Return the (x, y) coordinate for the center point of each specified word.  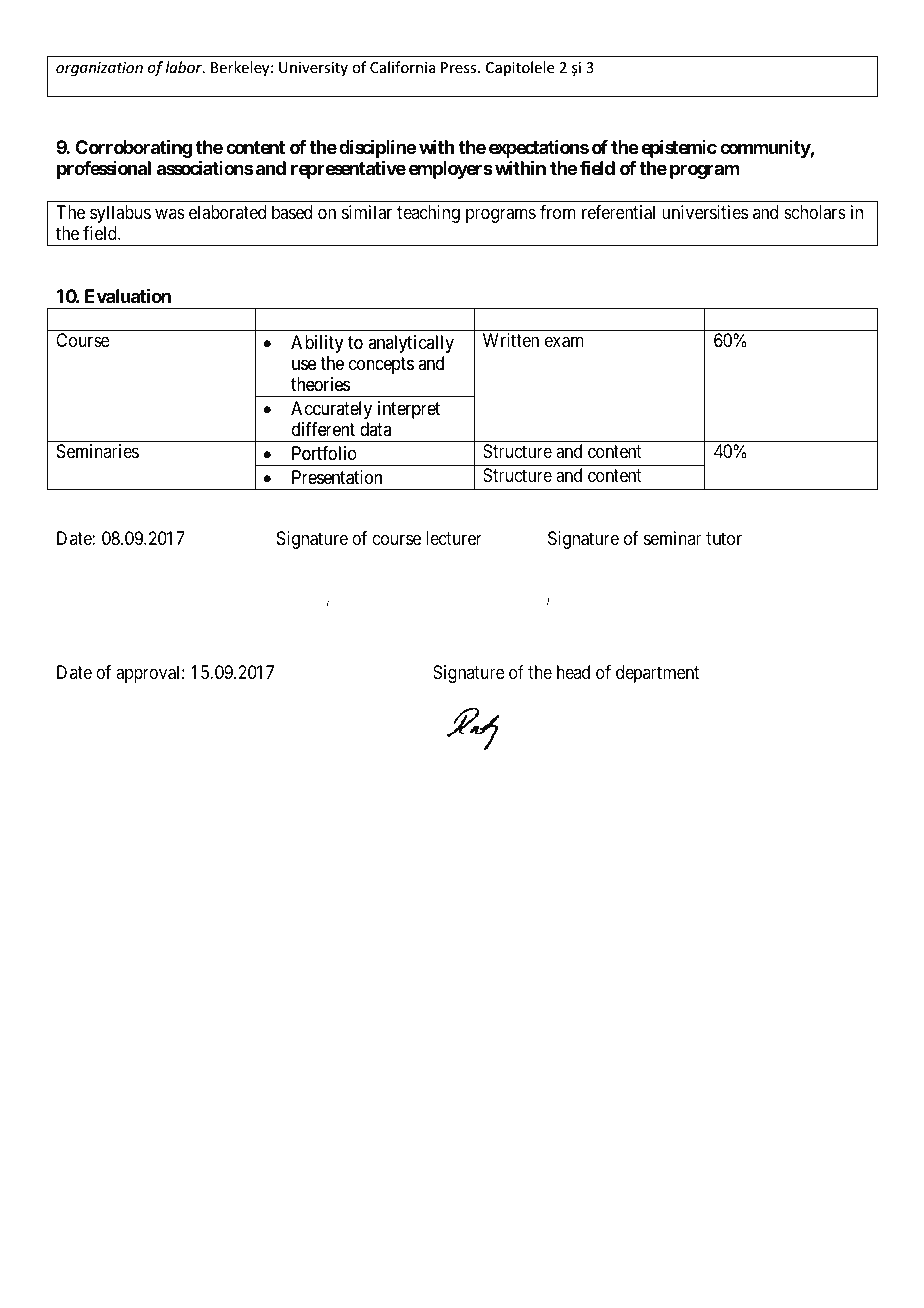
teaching (428, 214)
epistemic (679, 149)
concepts (381, 365)
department (657, 674)
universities (705, 212)
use (304, 364)
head (573, 672)
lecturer (454, 538)
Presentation (337, 477)
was (170, 213)
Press (460, 67)
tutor (724, 538)
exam (564, 342)
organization (99, 69)
